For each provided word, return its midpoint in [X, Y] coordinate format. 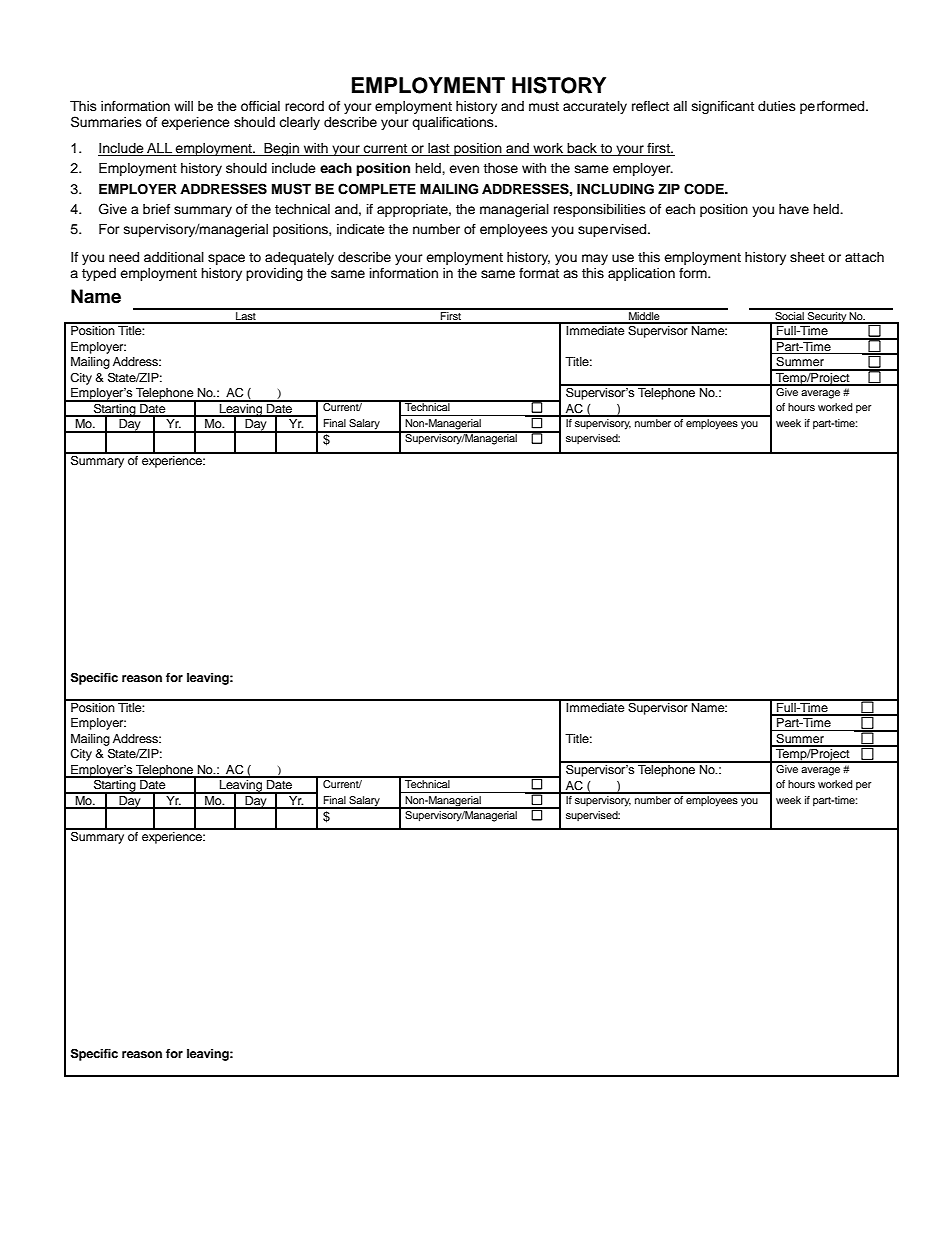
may [595, 259]
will [183, 106]
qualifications [454, 123]
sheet [807, 257]
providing [274, 274]
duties [777, 106]
